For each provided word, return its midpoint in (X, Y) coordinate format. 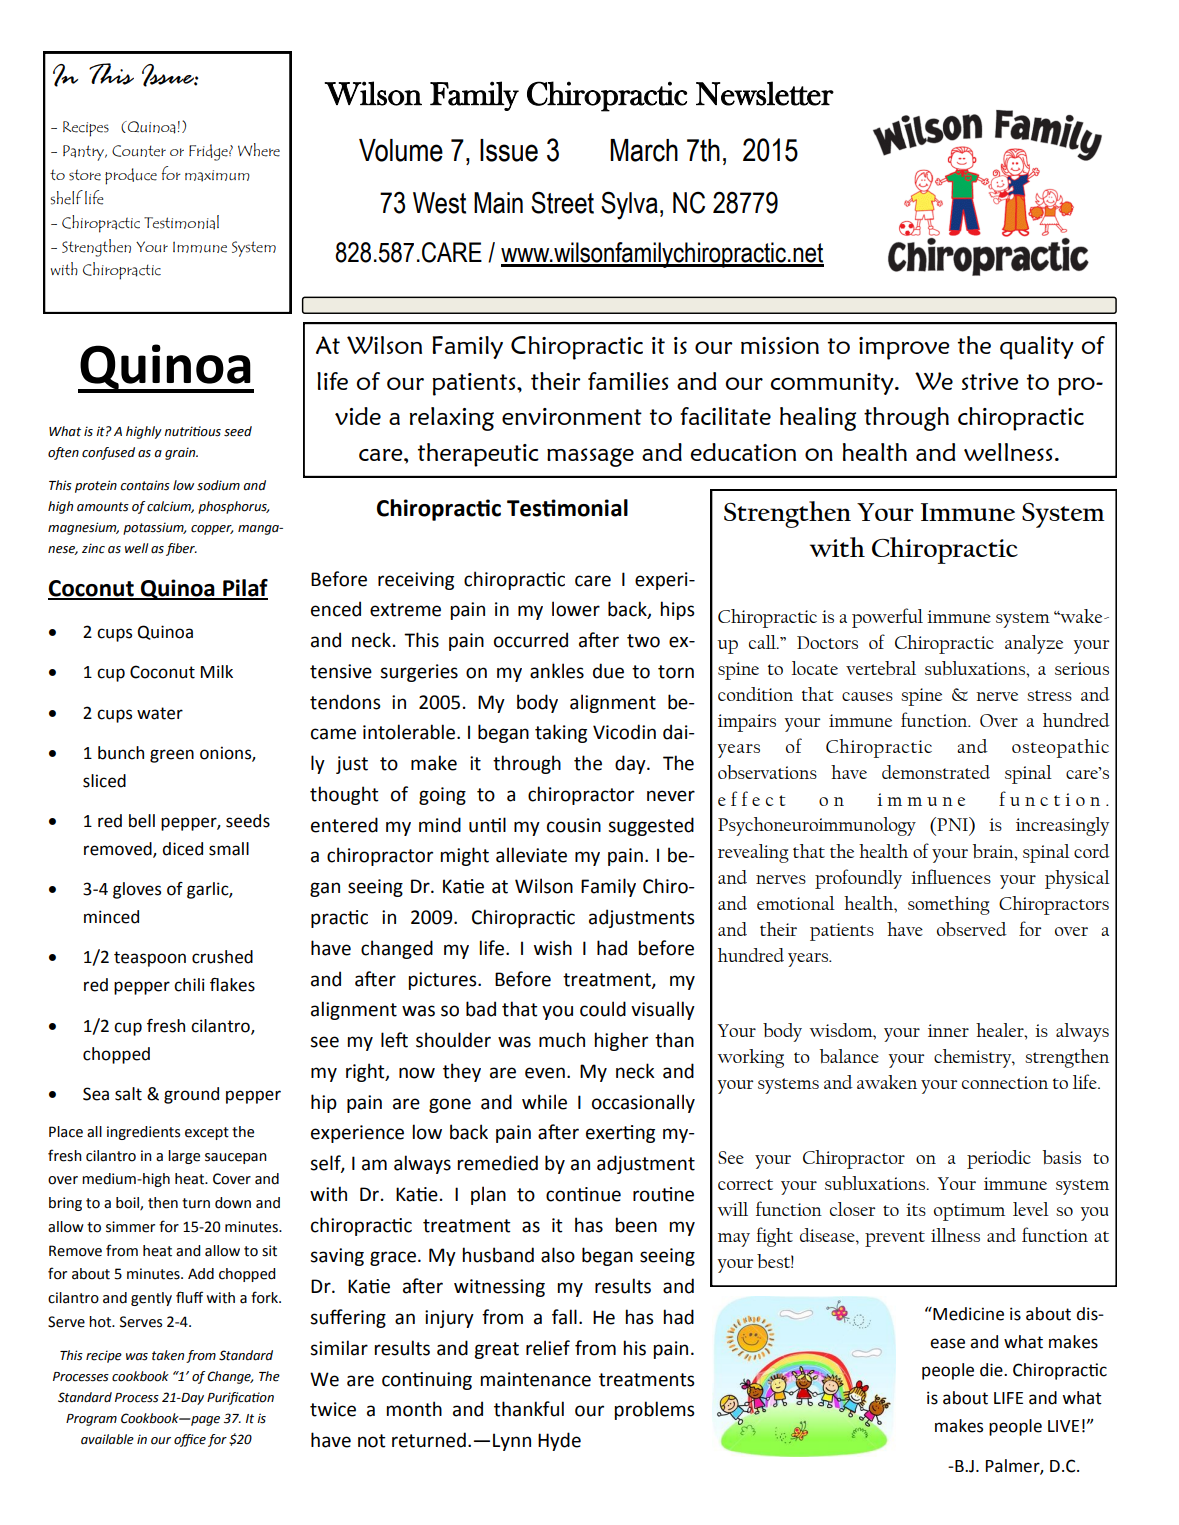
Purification (240, 1398)
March (644, 150)
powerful (887, 618)
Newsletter (765, 93)
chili (189, 985)
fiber (181, 549)
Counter (139, 151)
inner (948, 1030)
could (603, 1009)
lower (576, 609)
